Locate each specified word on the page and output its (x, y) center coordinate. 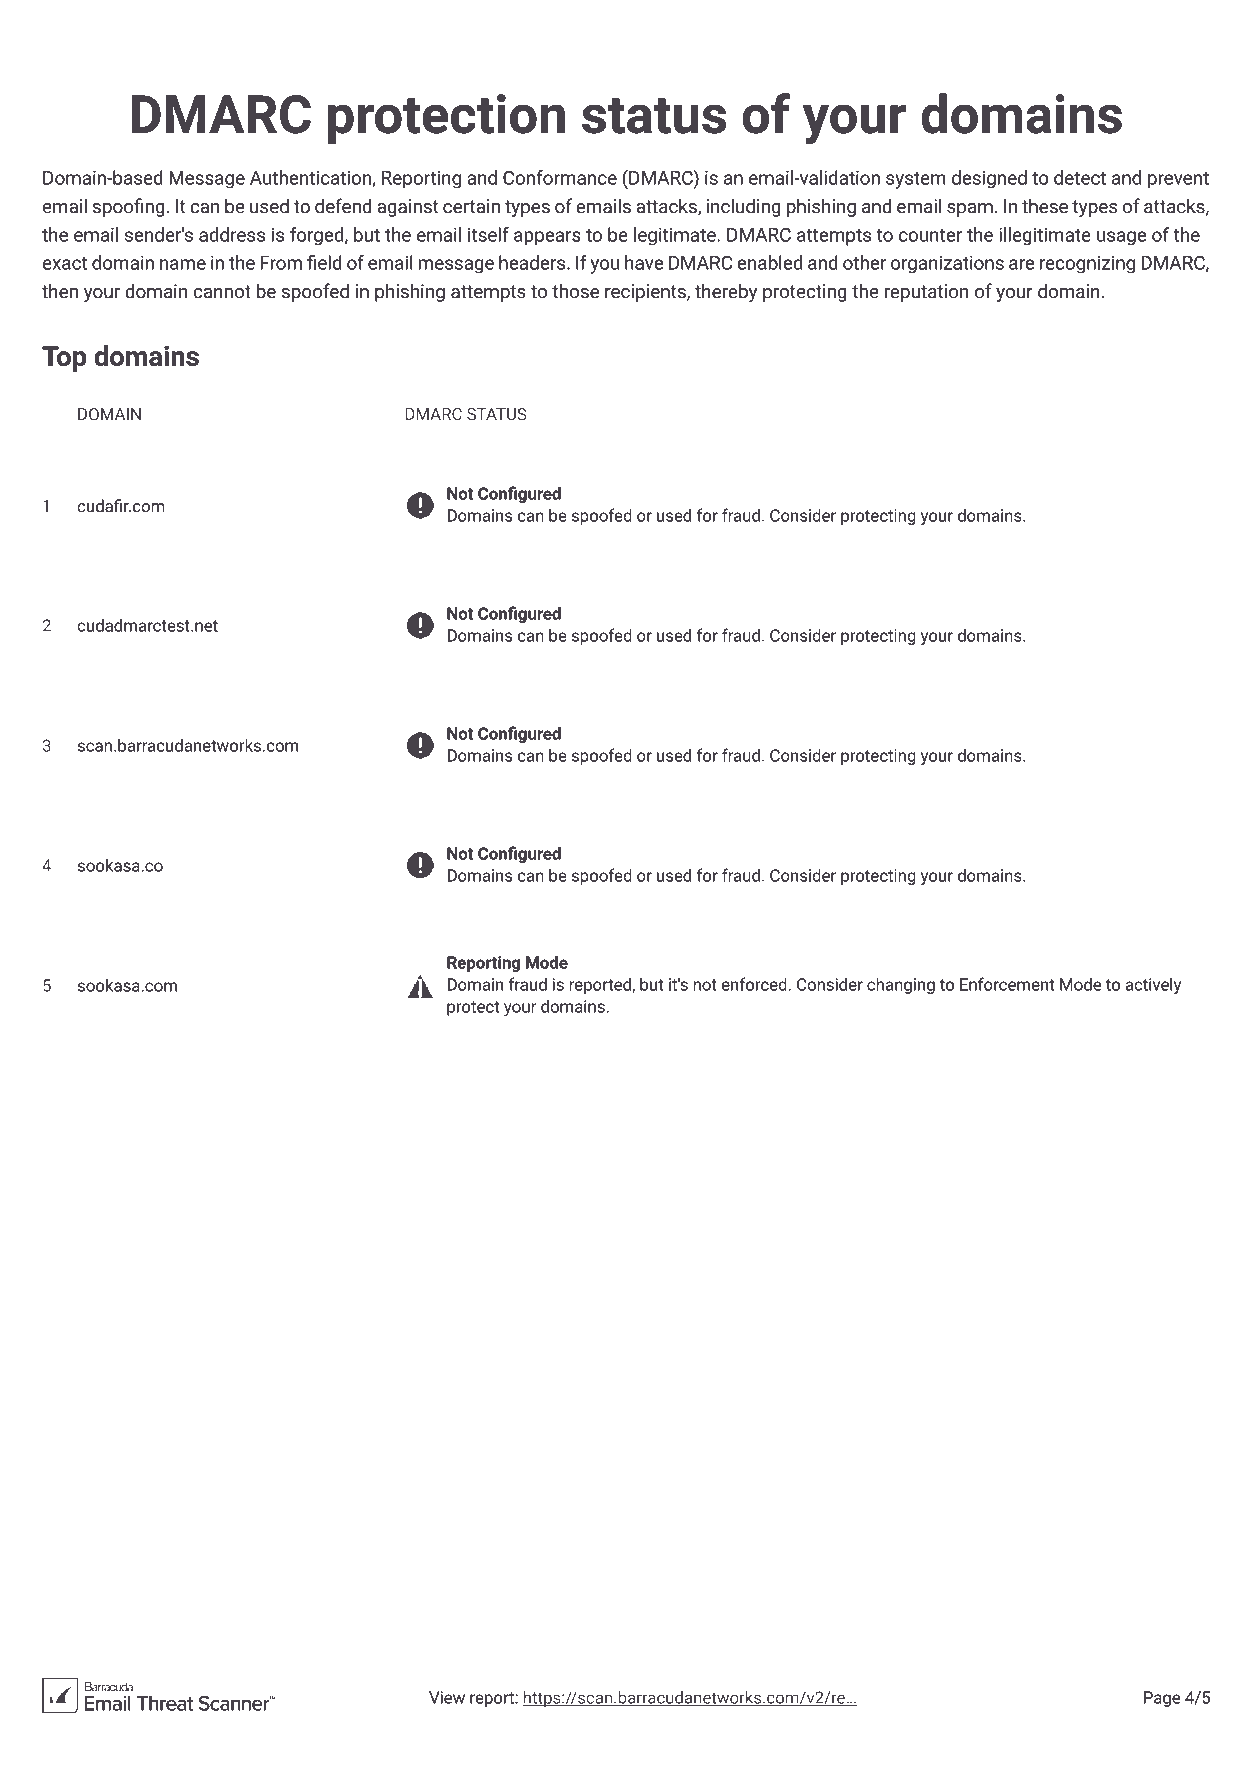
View (447, 1697)
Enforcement (1007, 984)
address (232, 234)
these (1045, 206)
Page (1162, 1699)
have (644, 262)
